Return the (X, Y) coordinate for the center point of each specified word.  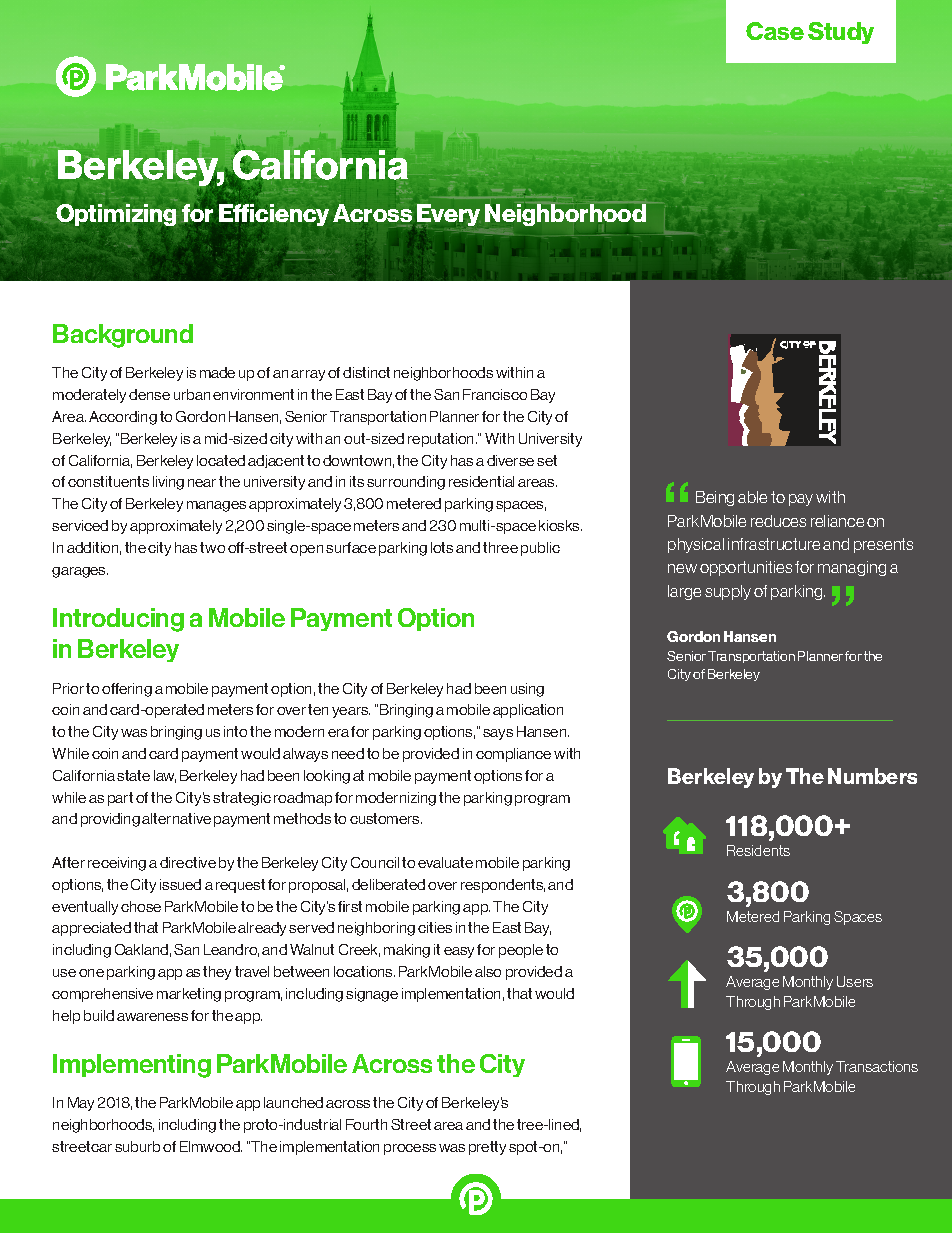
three (500, 547)
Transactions (877, 1066)
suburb (137, 1146)
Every (448, 216)
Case (775, 31)
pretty (487, 1148)
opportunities (746, 568)
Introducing (118, 620)
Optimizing (116, 215)
